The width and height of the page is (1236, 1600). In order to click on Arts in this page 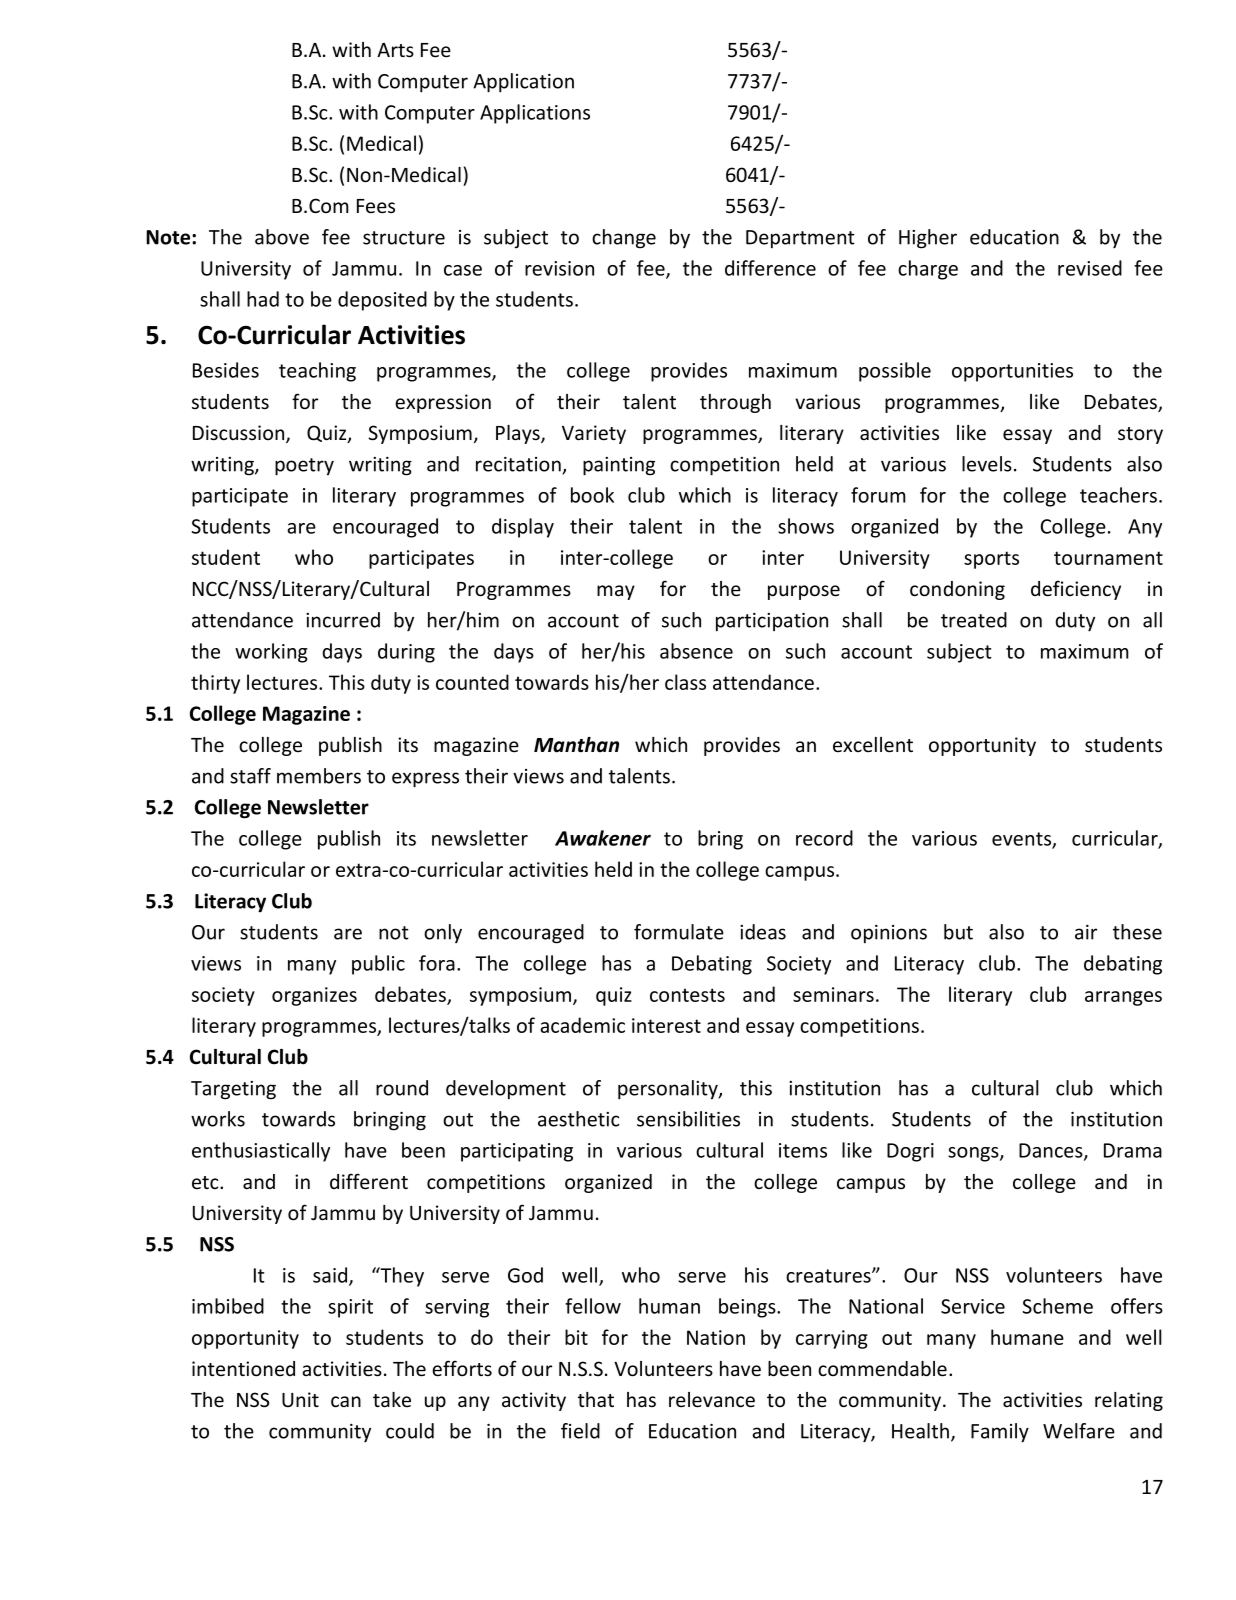, I will do `click(395, 50)`.
